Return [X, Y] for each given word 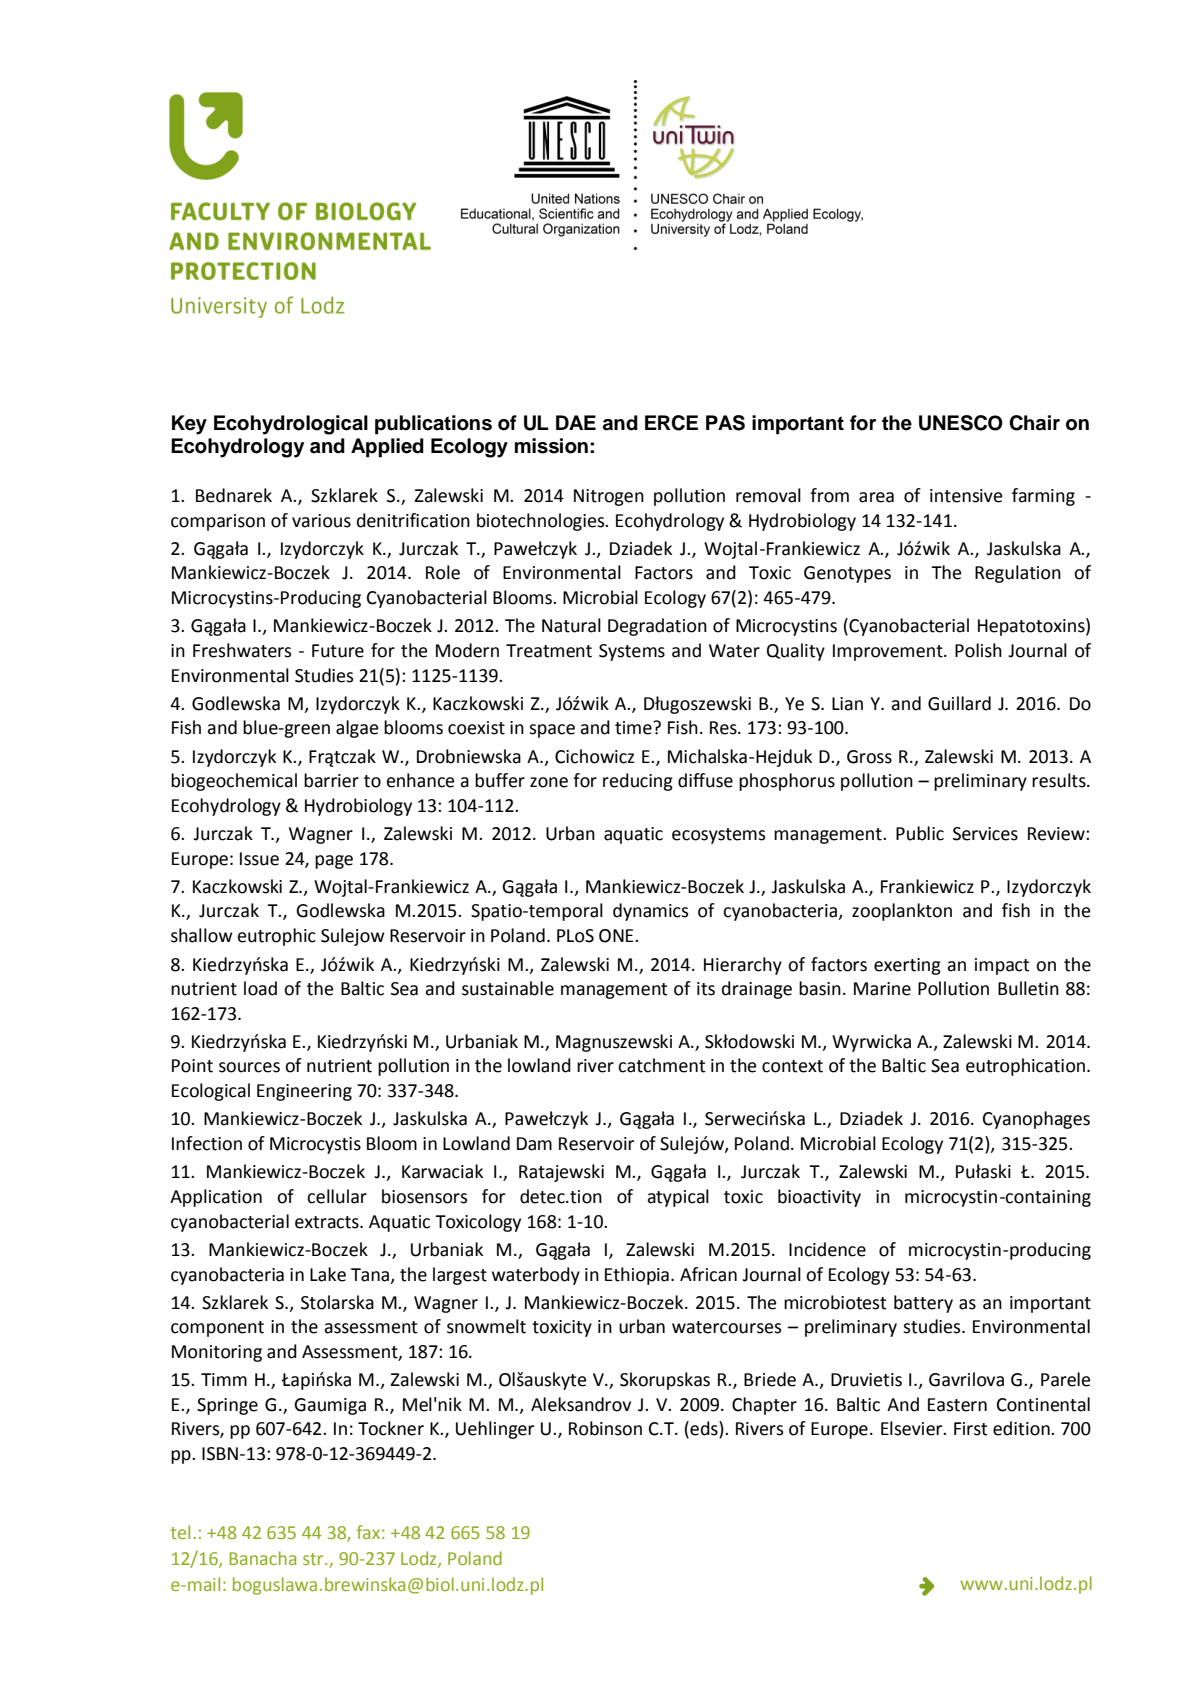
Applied [387, 448]
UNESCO [961, 423]
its [706, 989]
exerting [907, 966]
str [314, 1559]
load [260, 988]
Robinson [605, 1428]
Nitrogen [609, 497]
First [971, 1429]
